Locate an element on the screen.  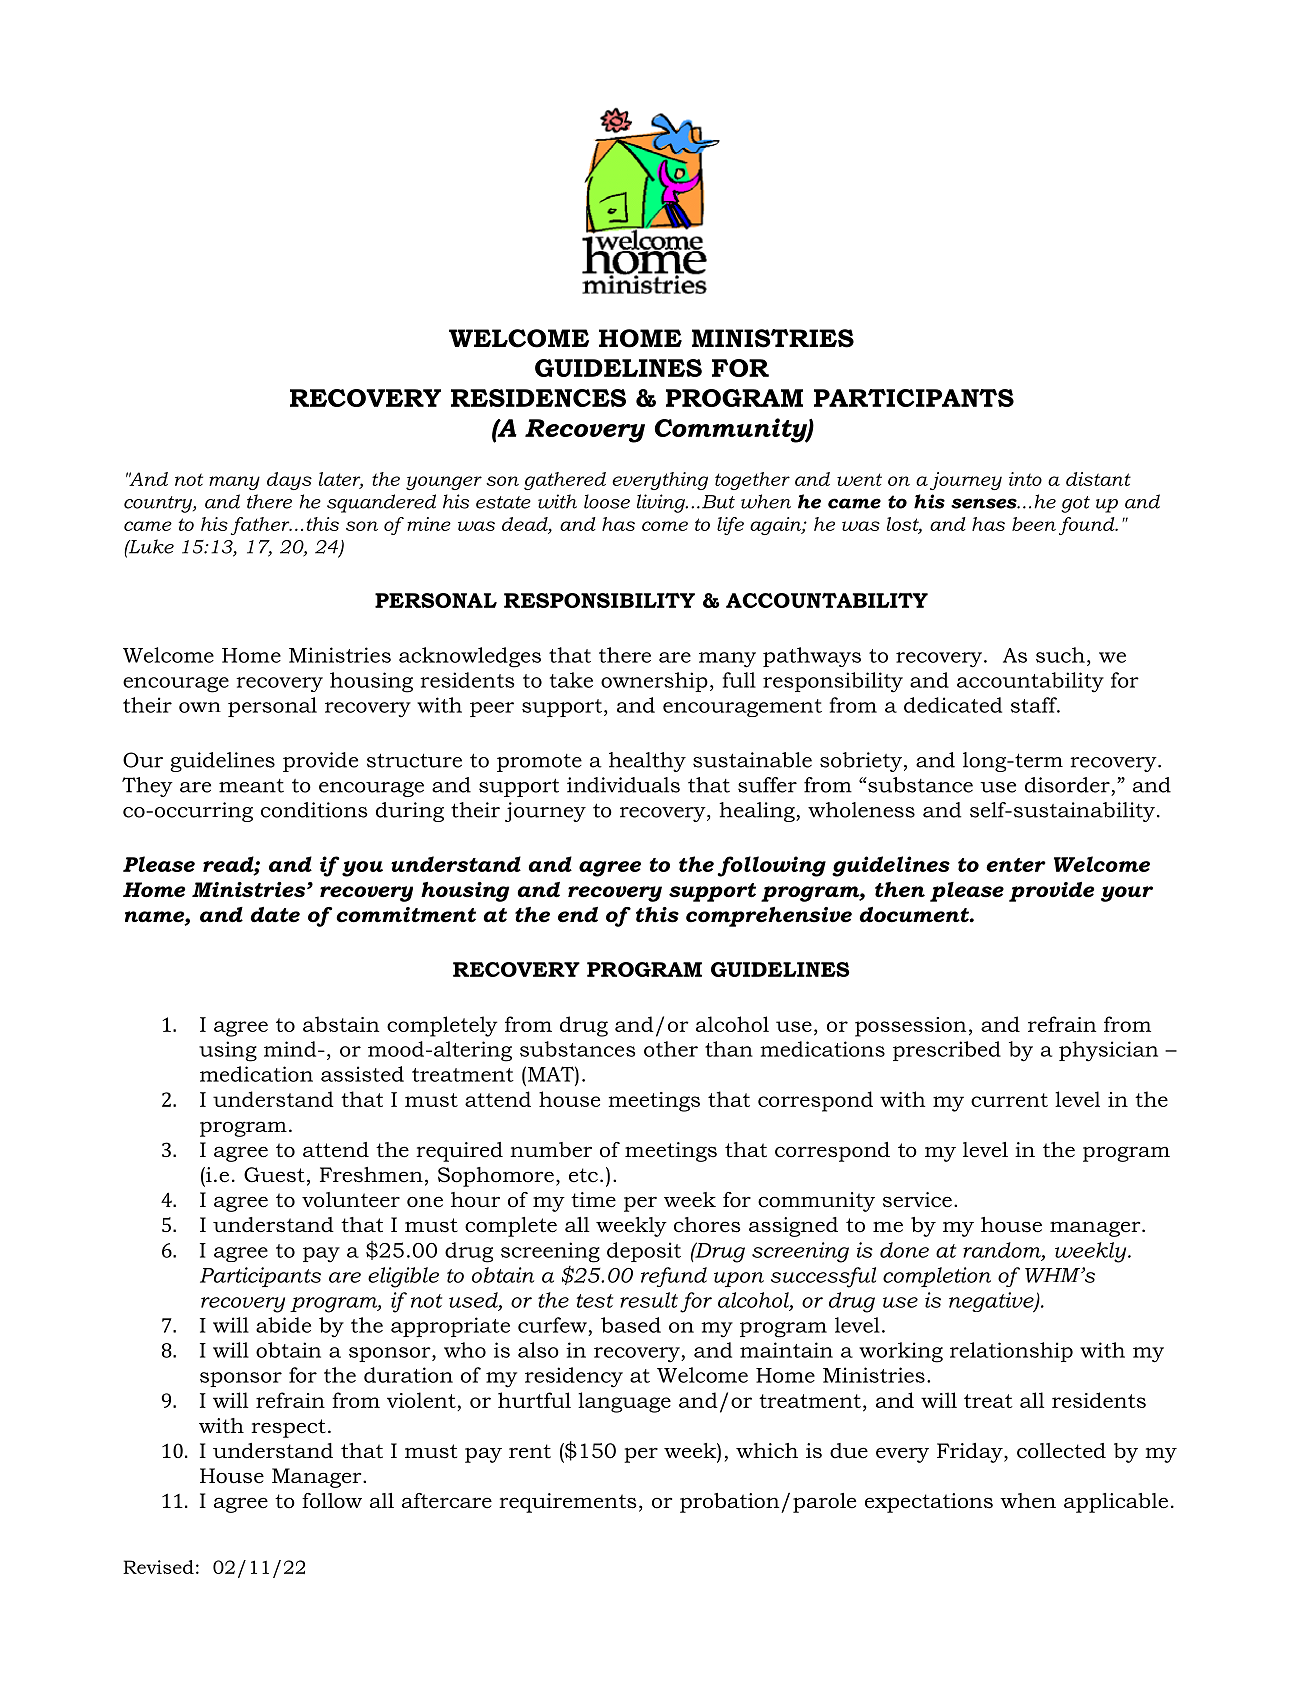
days is located at coordinates (289, 481).
